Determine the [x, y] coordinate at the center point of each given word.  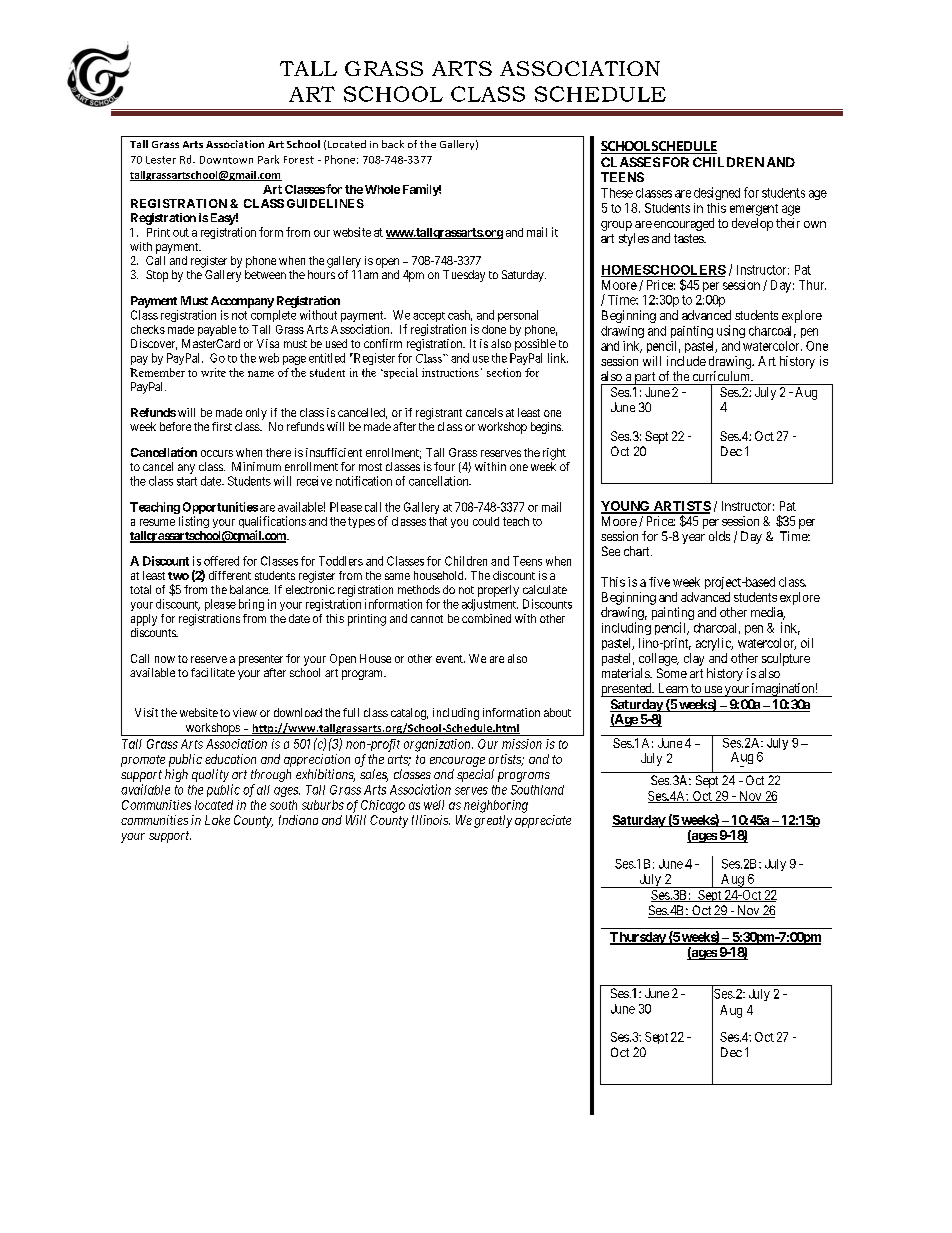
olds [719, 536]
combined [486, 618]
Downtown [226, 160]
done [494, 329]
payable [217, 330]
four [444, 466]
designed [717, 193]
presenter [261, 660]
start [187, 481]
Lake [217, 820]
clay [694, 659]
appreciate [543, 821]
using [731, 331]
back [393, 144]
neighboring [496, 806]
